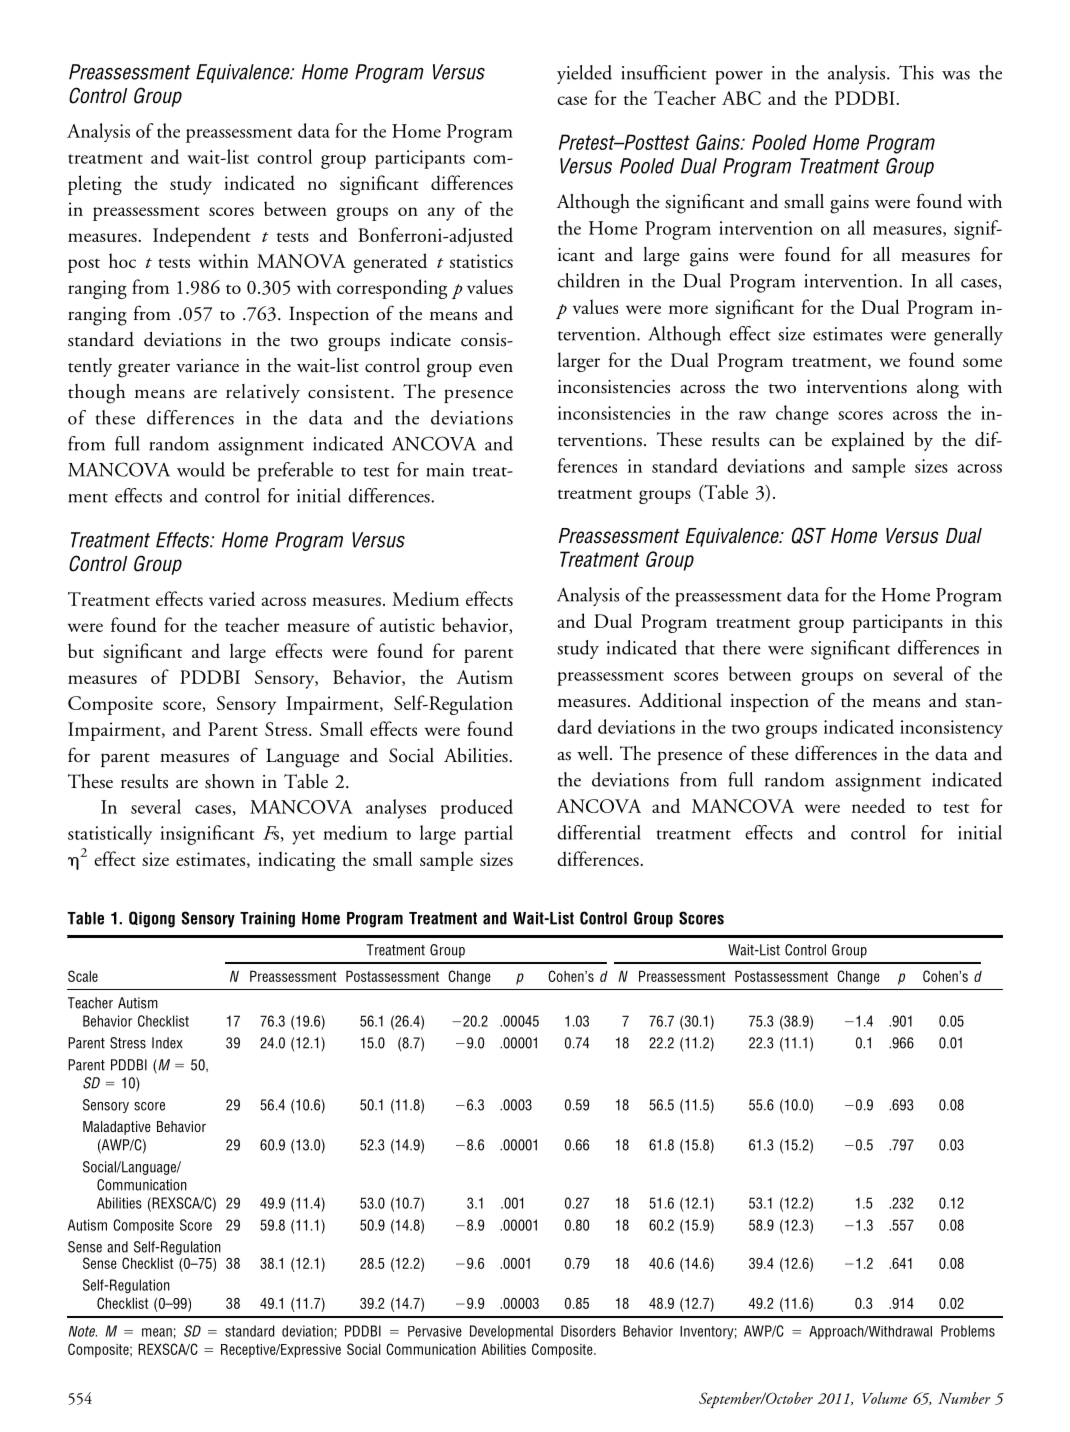  What do you see at coordinates (167, 1043) in the screenshot?
I see `Index` at bounding box center [167, 1043].
